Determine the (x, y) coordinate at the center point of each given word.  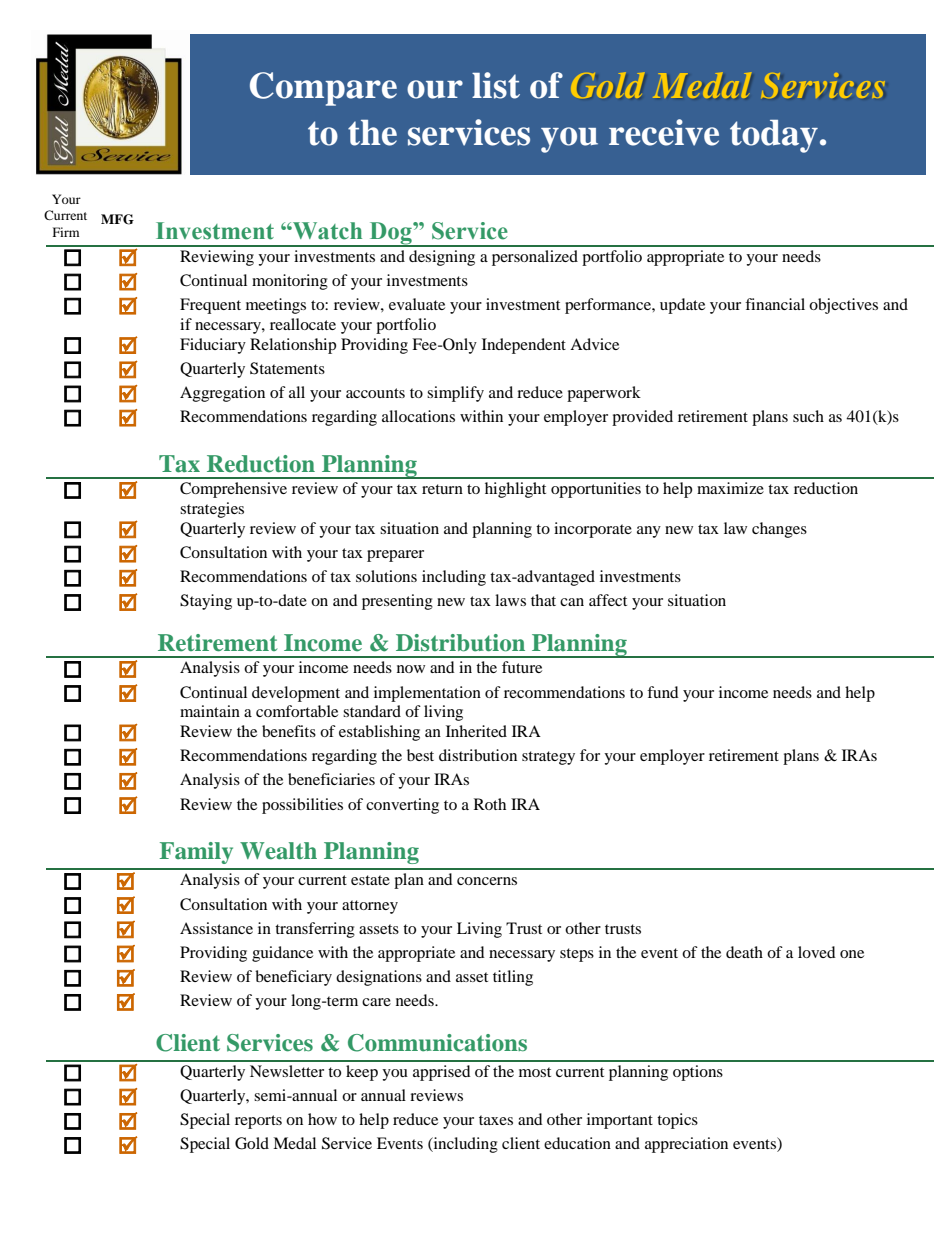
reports (258, 1122)
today (774, 136)
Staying (206, 602)
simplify (455, 394)
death (744, 952)
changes (779, 530)
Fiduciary (213, 346)
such (808, 416)
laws (510, 600)
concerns (487, 881)
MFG (117, 219)
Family (196, 853)
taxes (496, 1120)
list (496, 85)
